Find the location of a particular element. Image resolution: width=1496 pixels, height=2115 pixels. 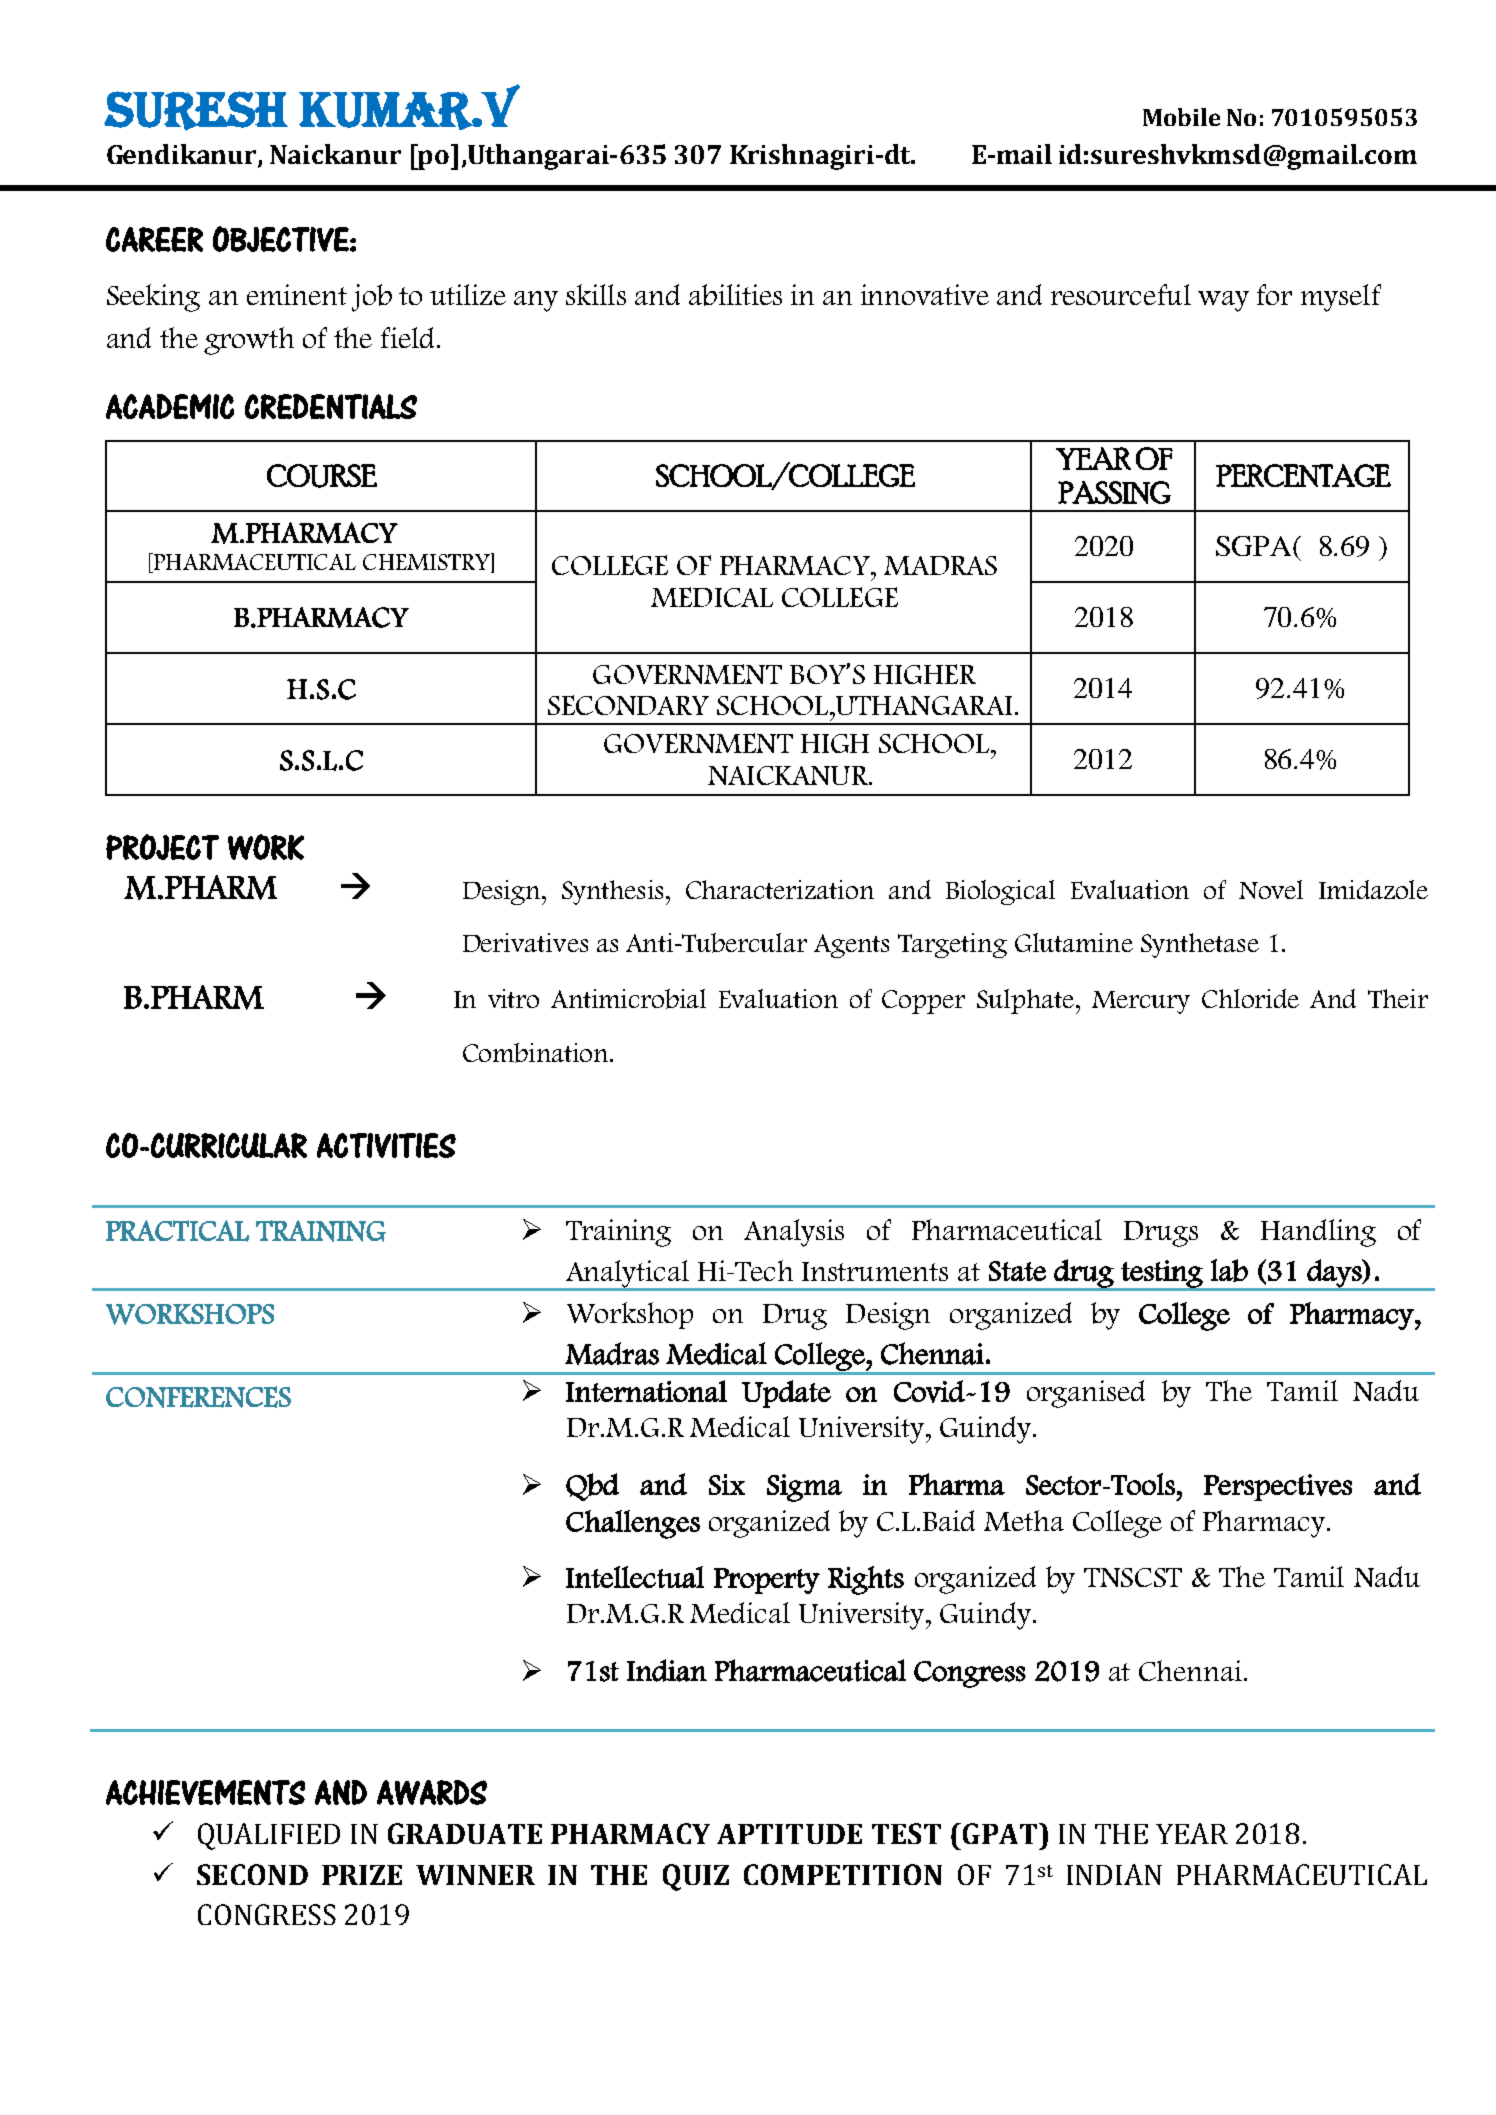

CONFERENCES is located at coordinates (198, 1397).
